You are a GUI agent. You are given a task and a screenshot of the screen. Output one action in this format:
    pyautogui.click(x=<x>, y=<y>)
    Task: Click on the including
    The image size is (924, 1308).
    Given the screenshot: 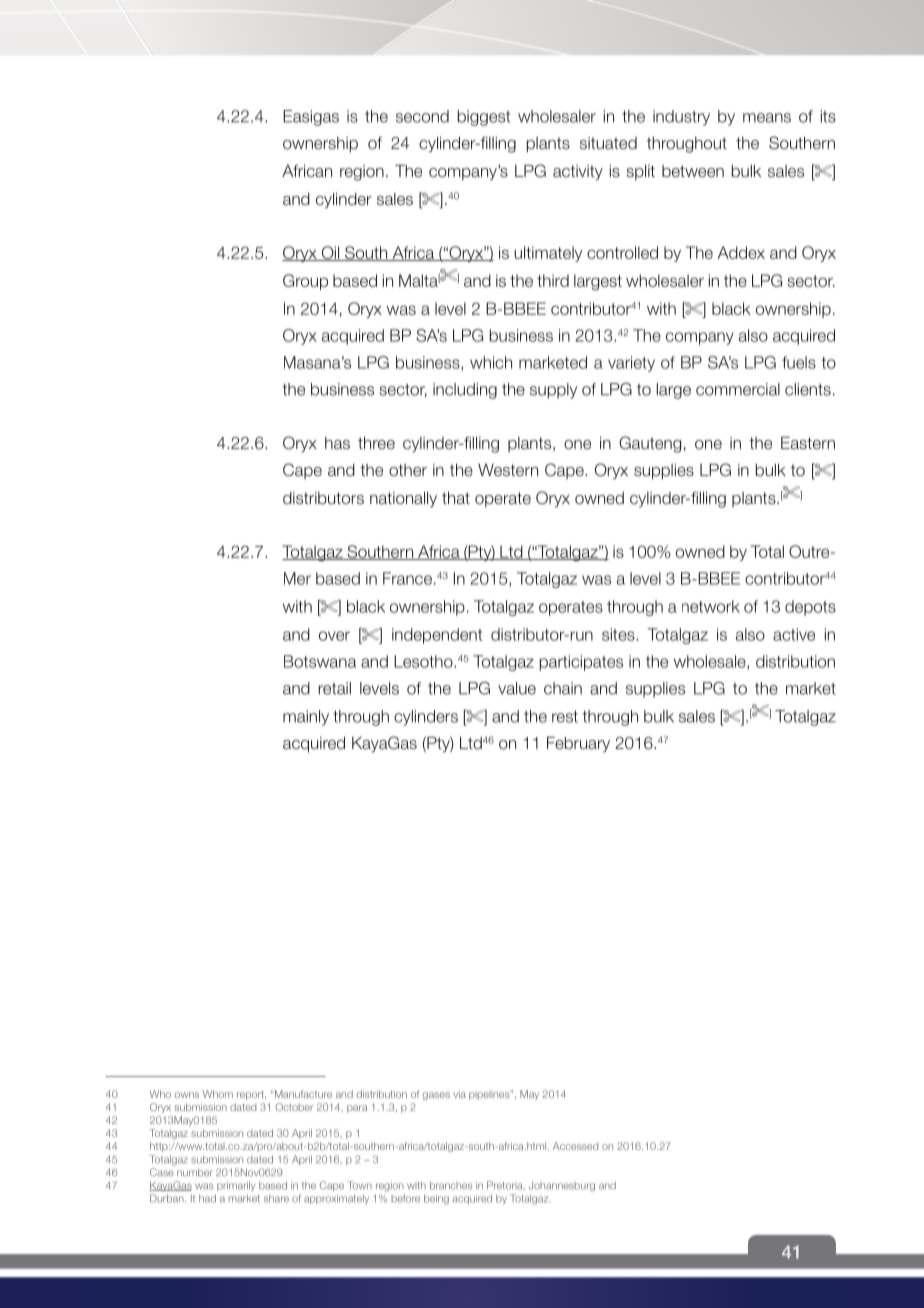 What is the action you would take?
    pyautogui.click(x=465, y=391)
